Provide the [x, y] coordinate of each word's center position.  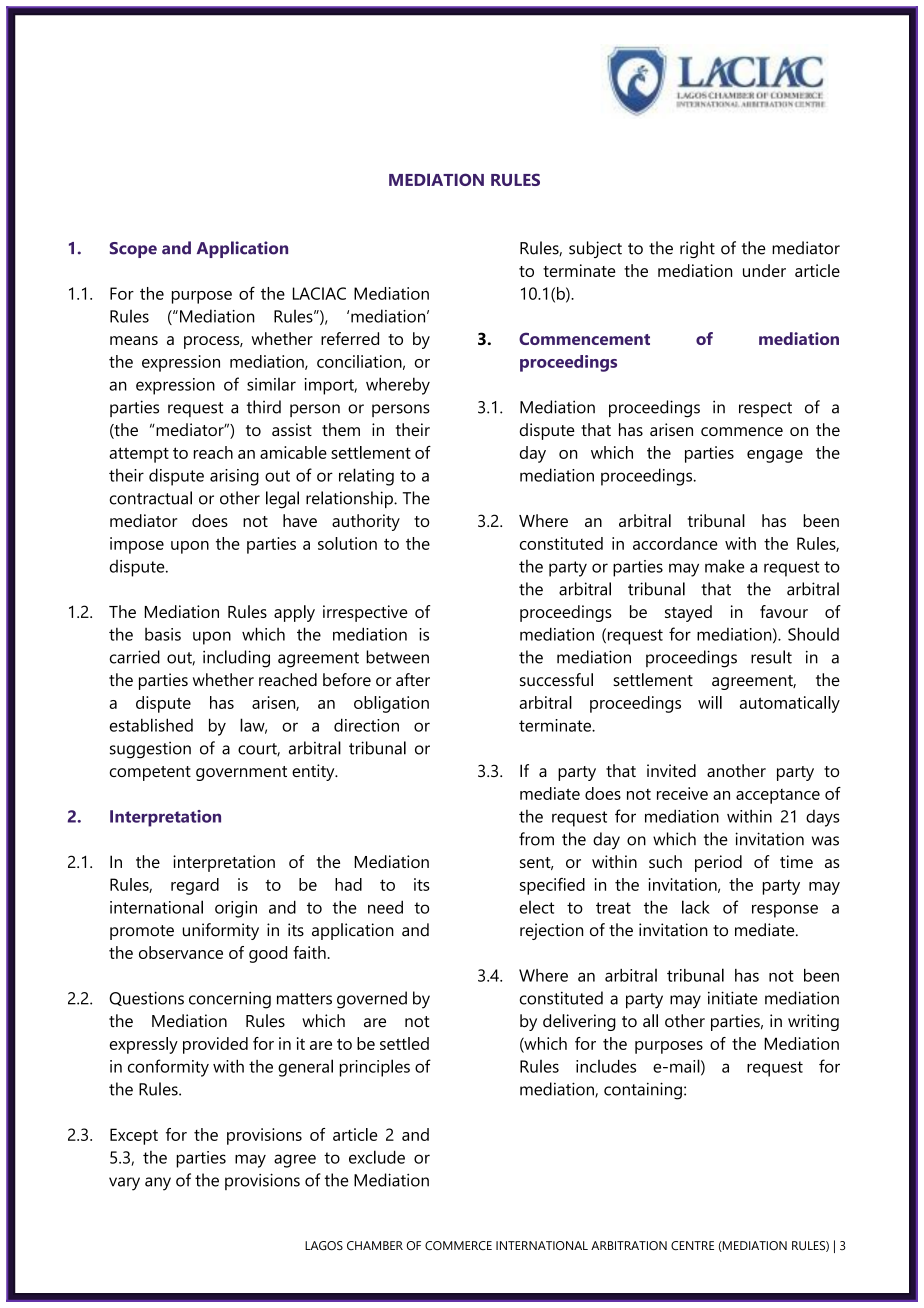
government [241, 773]
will [710, 702]
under [764, 270]
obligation [391, 704]
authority [366, 522]
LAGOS [324, 1245]
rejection [551, 931]
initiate [733, 998]
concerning [230, 1000]
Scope [133, 250]
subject [595, 249]
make [724, 566]
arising [234, 477]
